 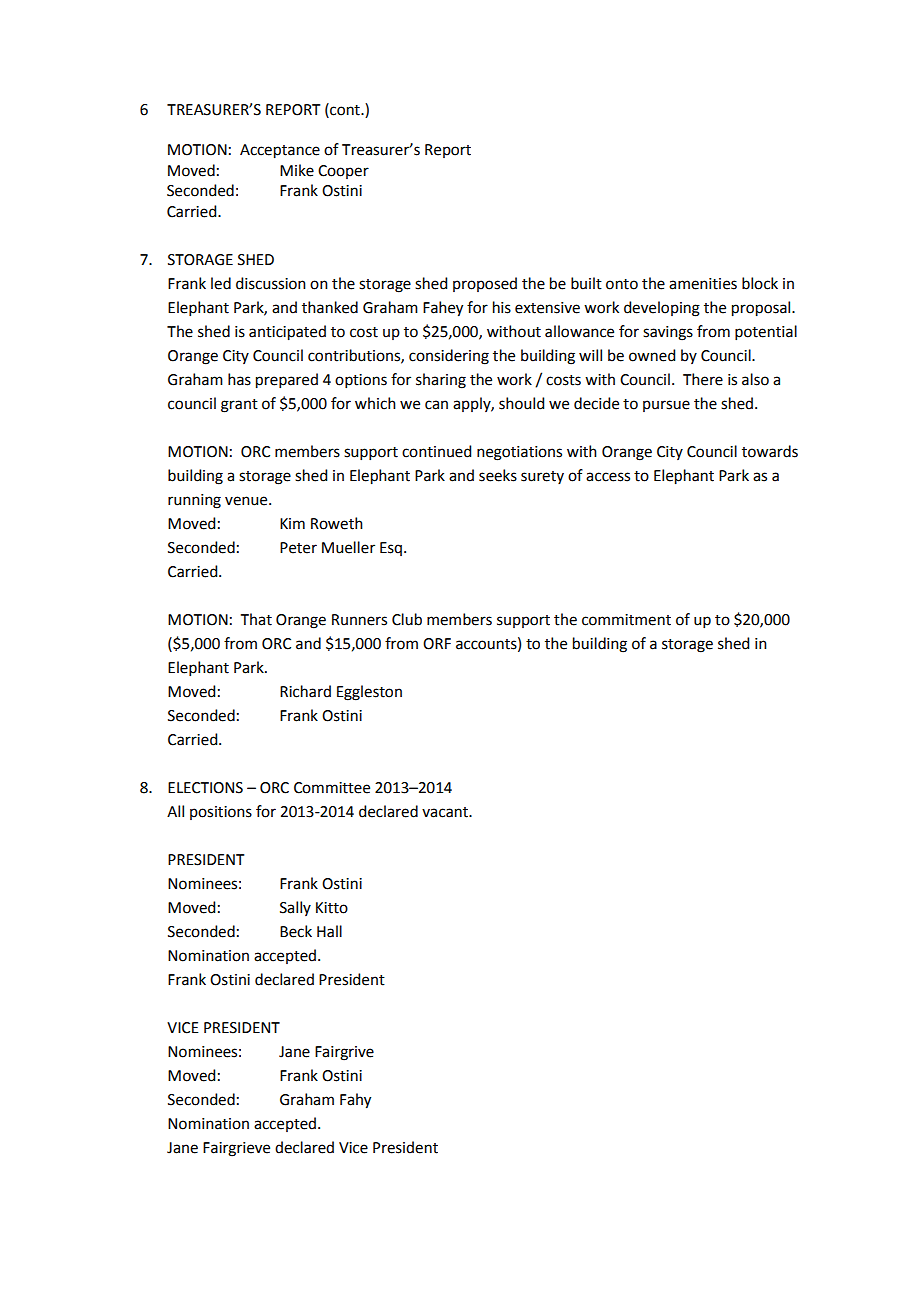 What do you see at coordinates (446, 812) in the screenshot?
I see `vacant` at bounding box center [446, 812].
